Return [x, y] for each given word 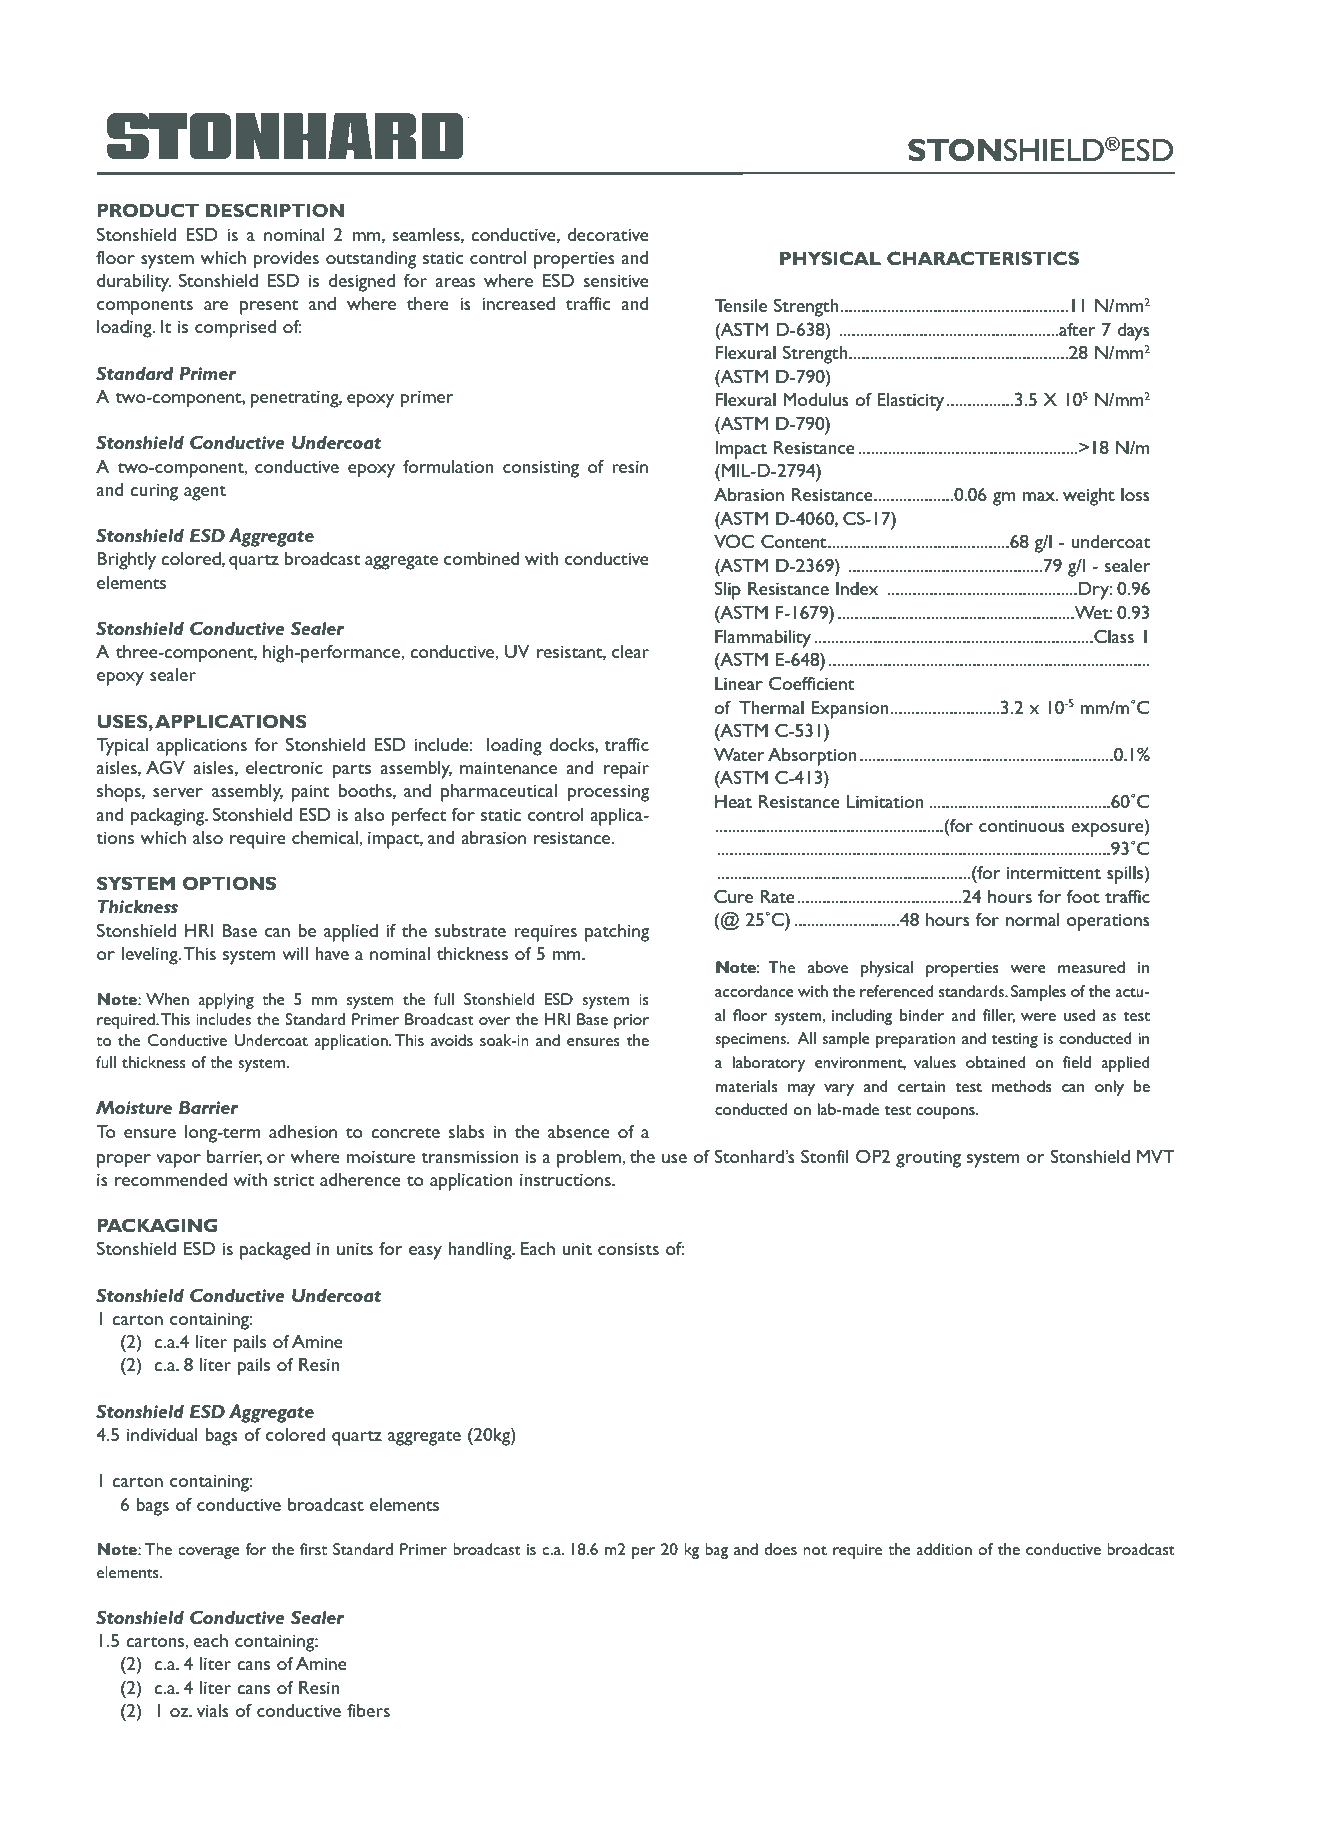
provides [286, 260]
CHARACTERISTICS [983, 258]
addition [944, 1549]
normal [1032, 919]
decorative [608, 234]
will [295, 953]
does [780, 1549]
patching [617, 933]
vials [213, 1710]
